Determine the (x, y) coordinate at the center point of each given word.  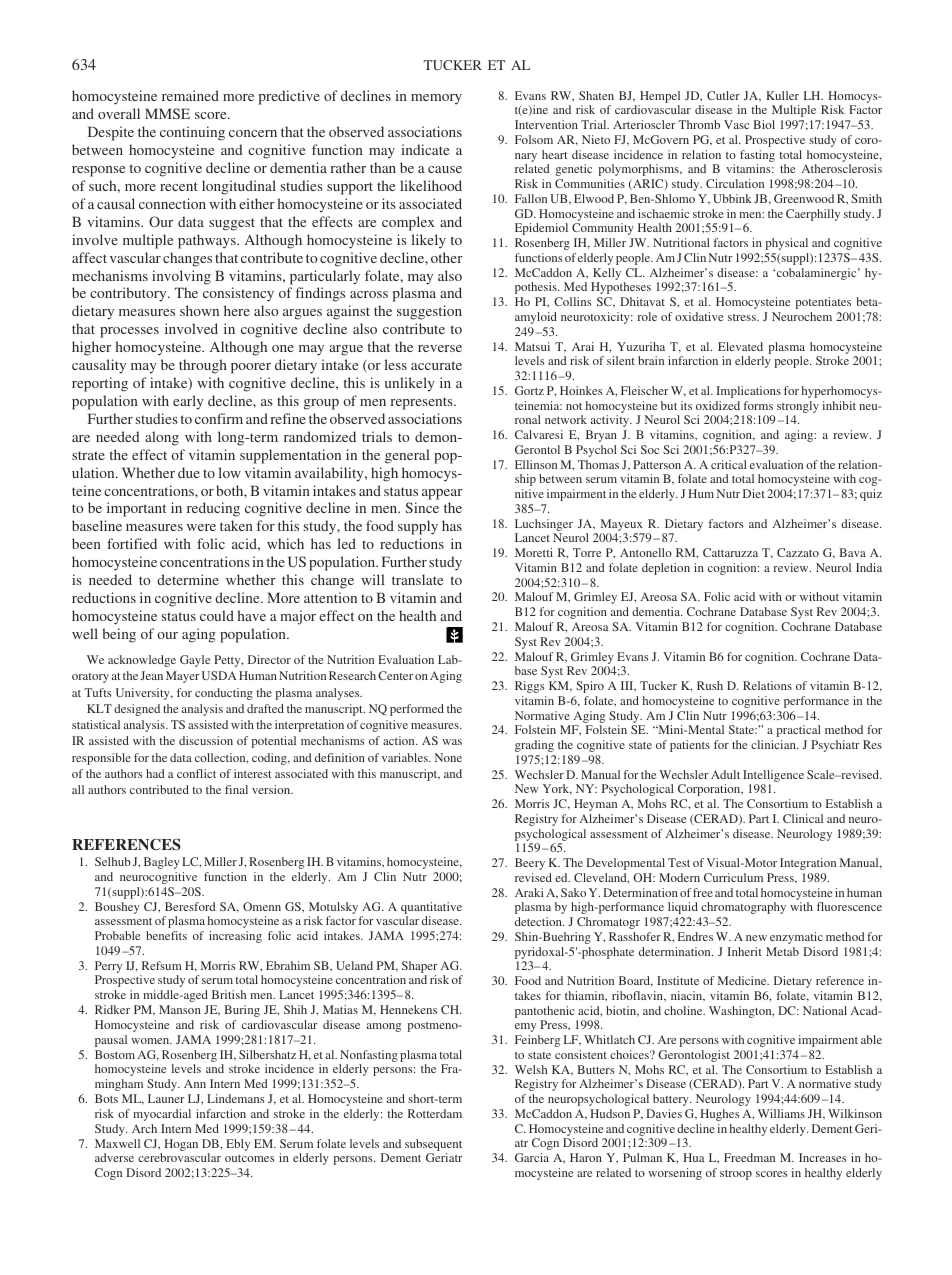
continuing (192, 133)
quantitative (431, 908)
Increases (822, 1157)
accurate (436, 365)
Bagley (162, 863)
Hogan (181, 1145)
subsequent (433, 1145)
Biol (764, 124)
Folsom (534, 139)
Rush (710, 685)
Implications (748, 392)
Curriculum (733, 877)
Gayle (195, 661)
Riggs (529, 687)
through (203, 366)
